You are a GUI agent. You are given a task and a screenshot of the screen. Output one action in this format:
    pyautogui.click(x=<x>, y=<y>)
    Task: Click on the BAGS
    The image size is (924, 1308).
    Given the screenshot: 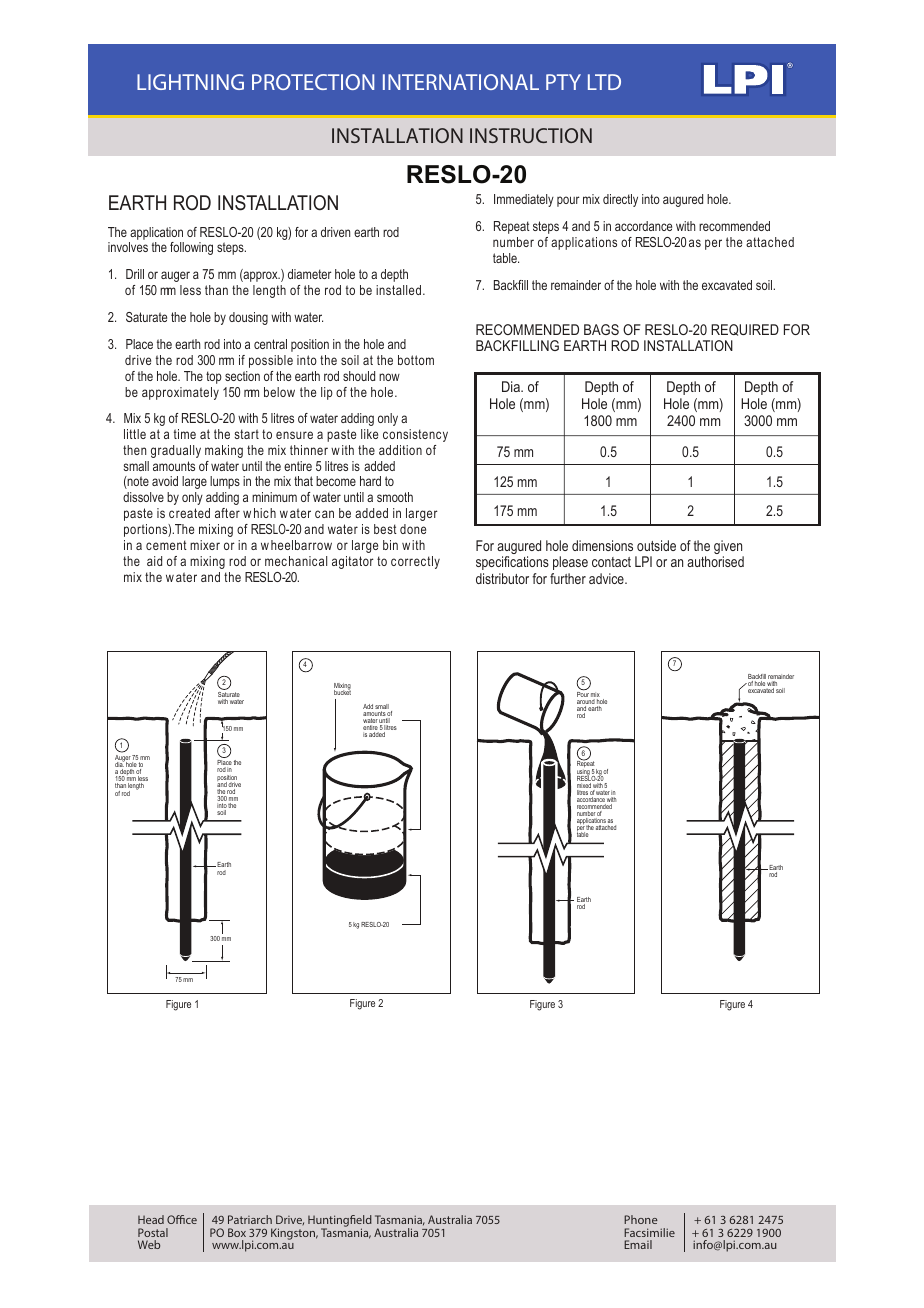 What is the action you would take?
    pyautogui.click(x=601, y=329)
